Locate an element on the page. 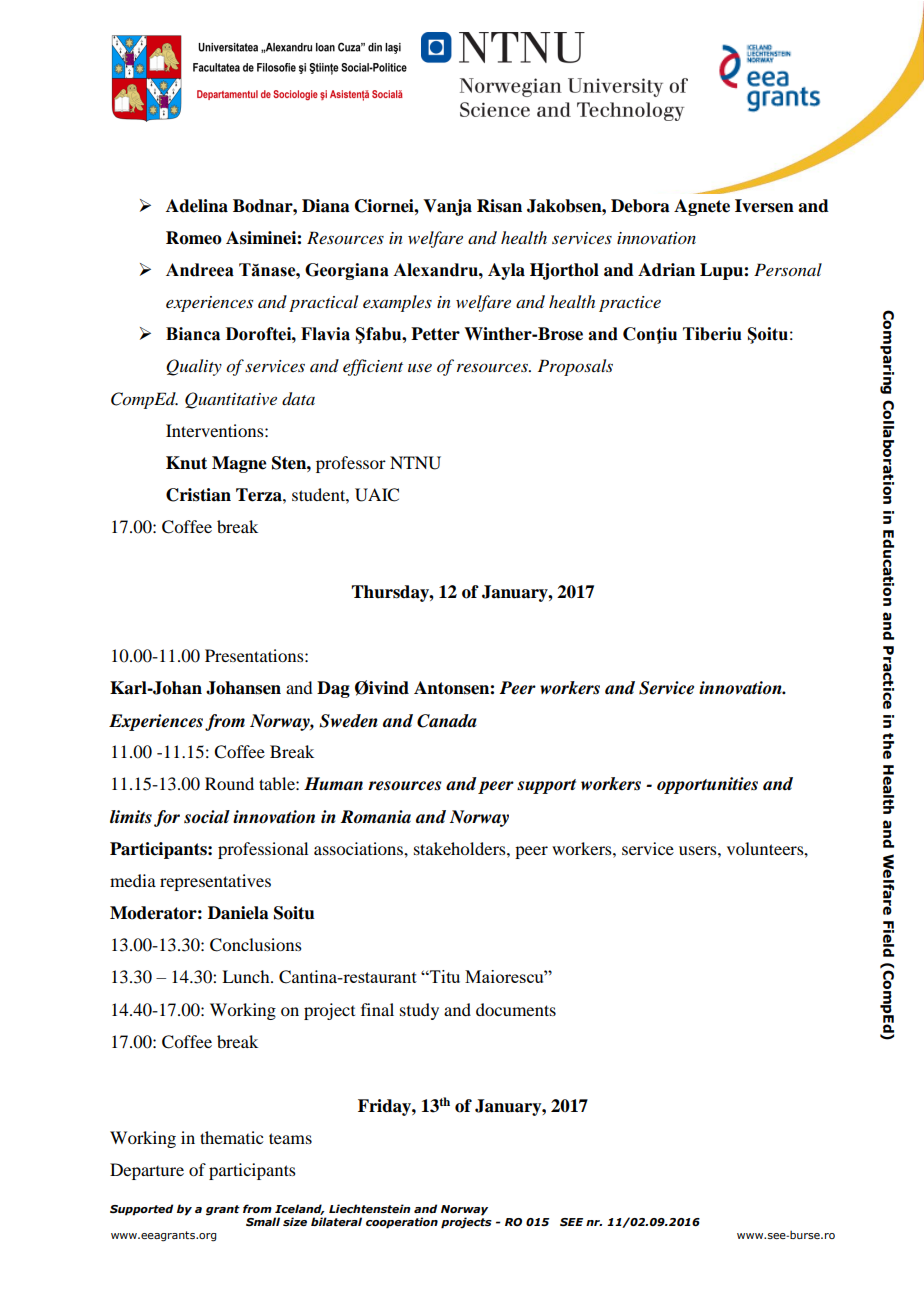  Round is located at coordinates (229, 783).
